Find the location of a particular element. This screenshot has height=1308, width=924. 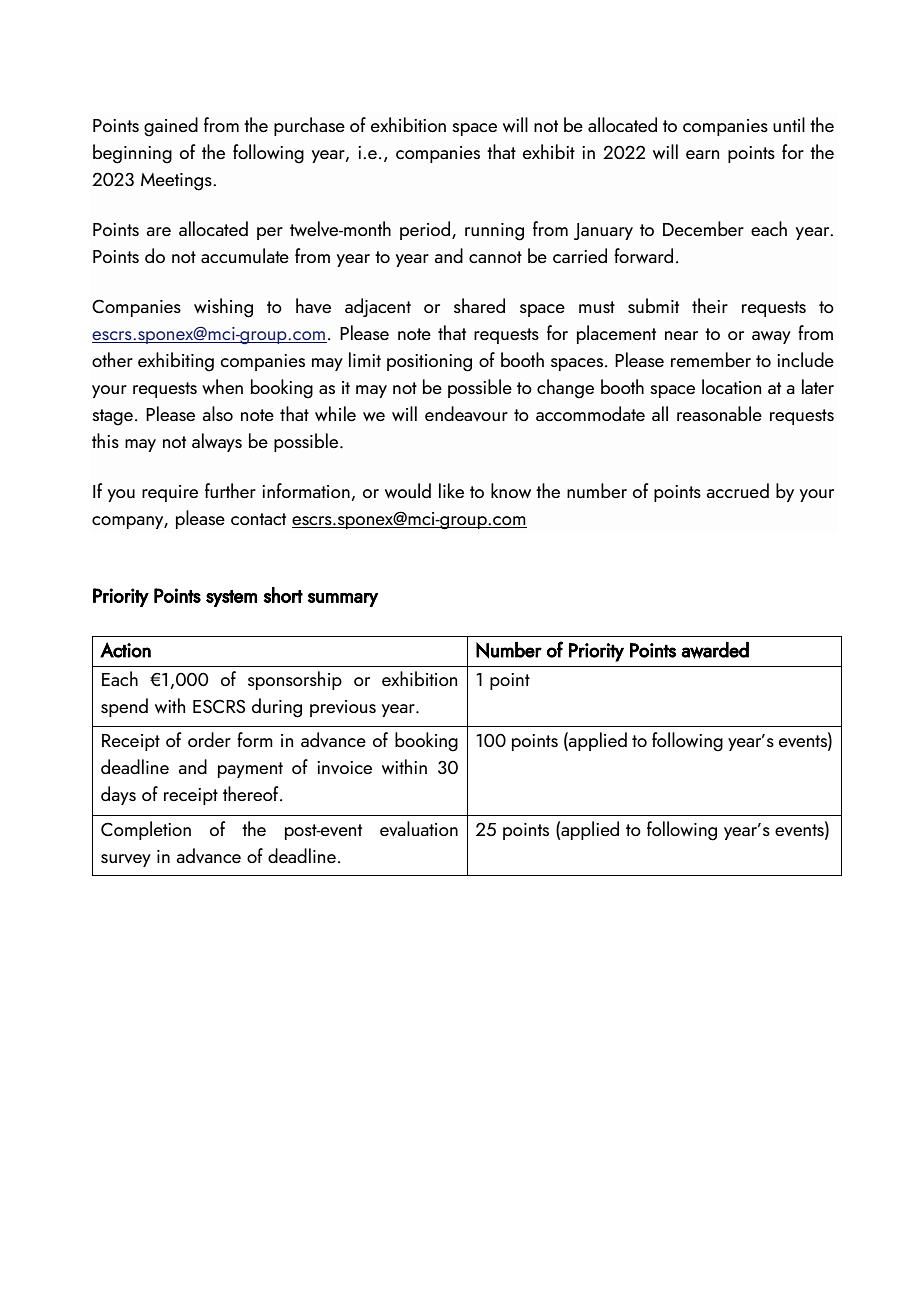

like is located at coordinates (451, 490).
